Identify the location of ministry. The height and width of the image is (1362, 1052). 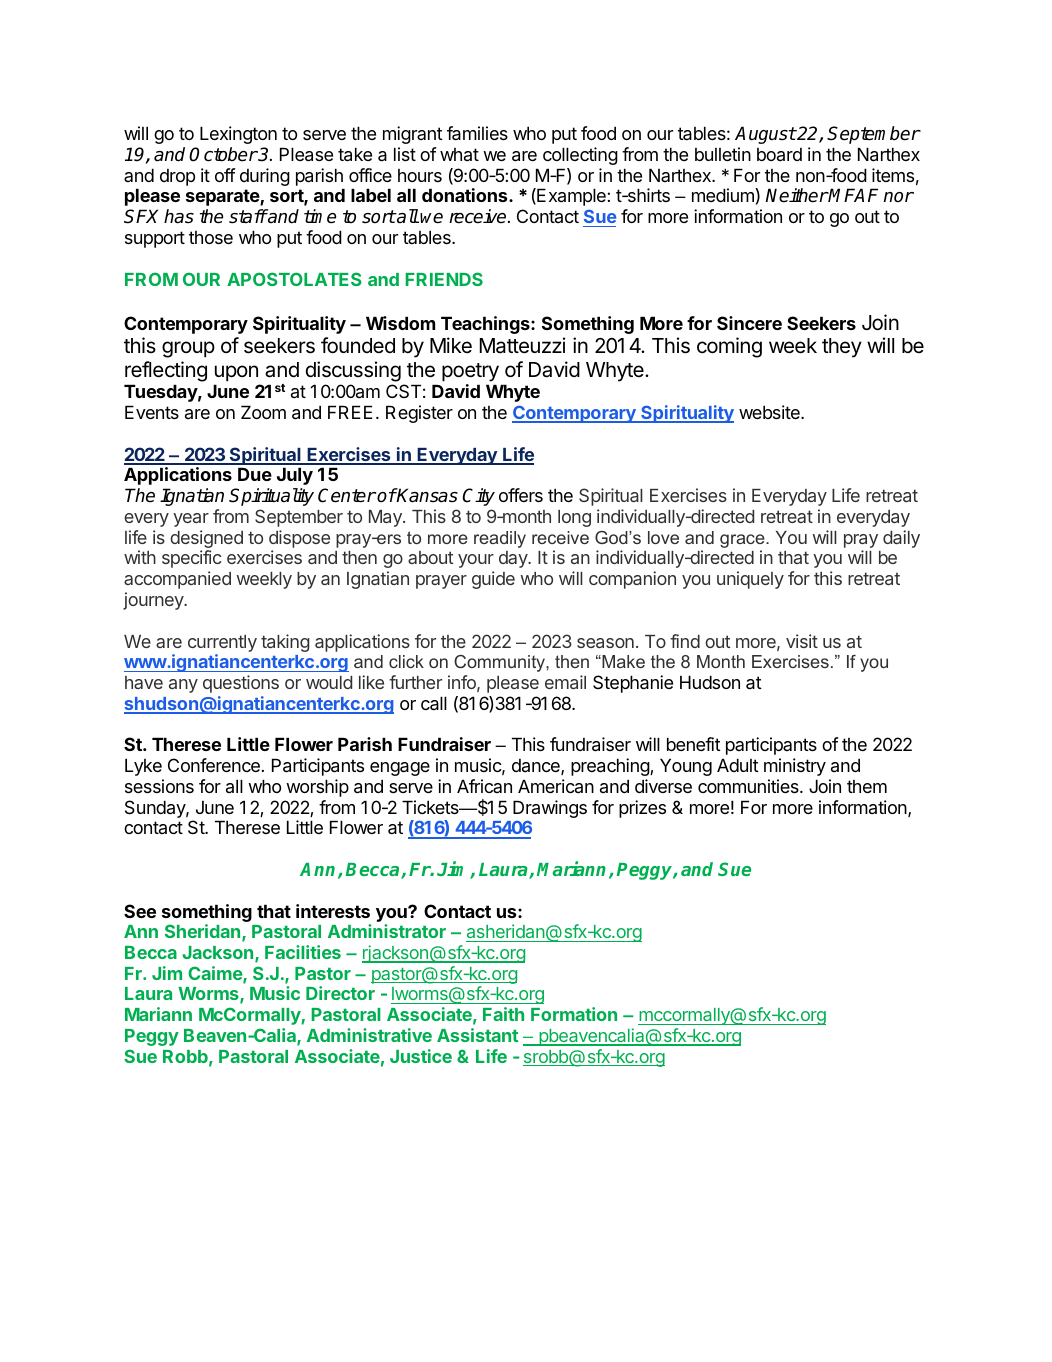
(795, 767).
